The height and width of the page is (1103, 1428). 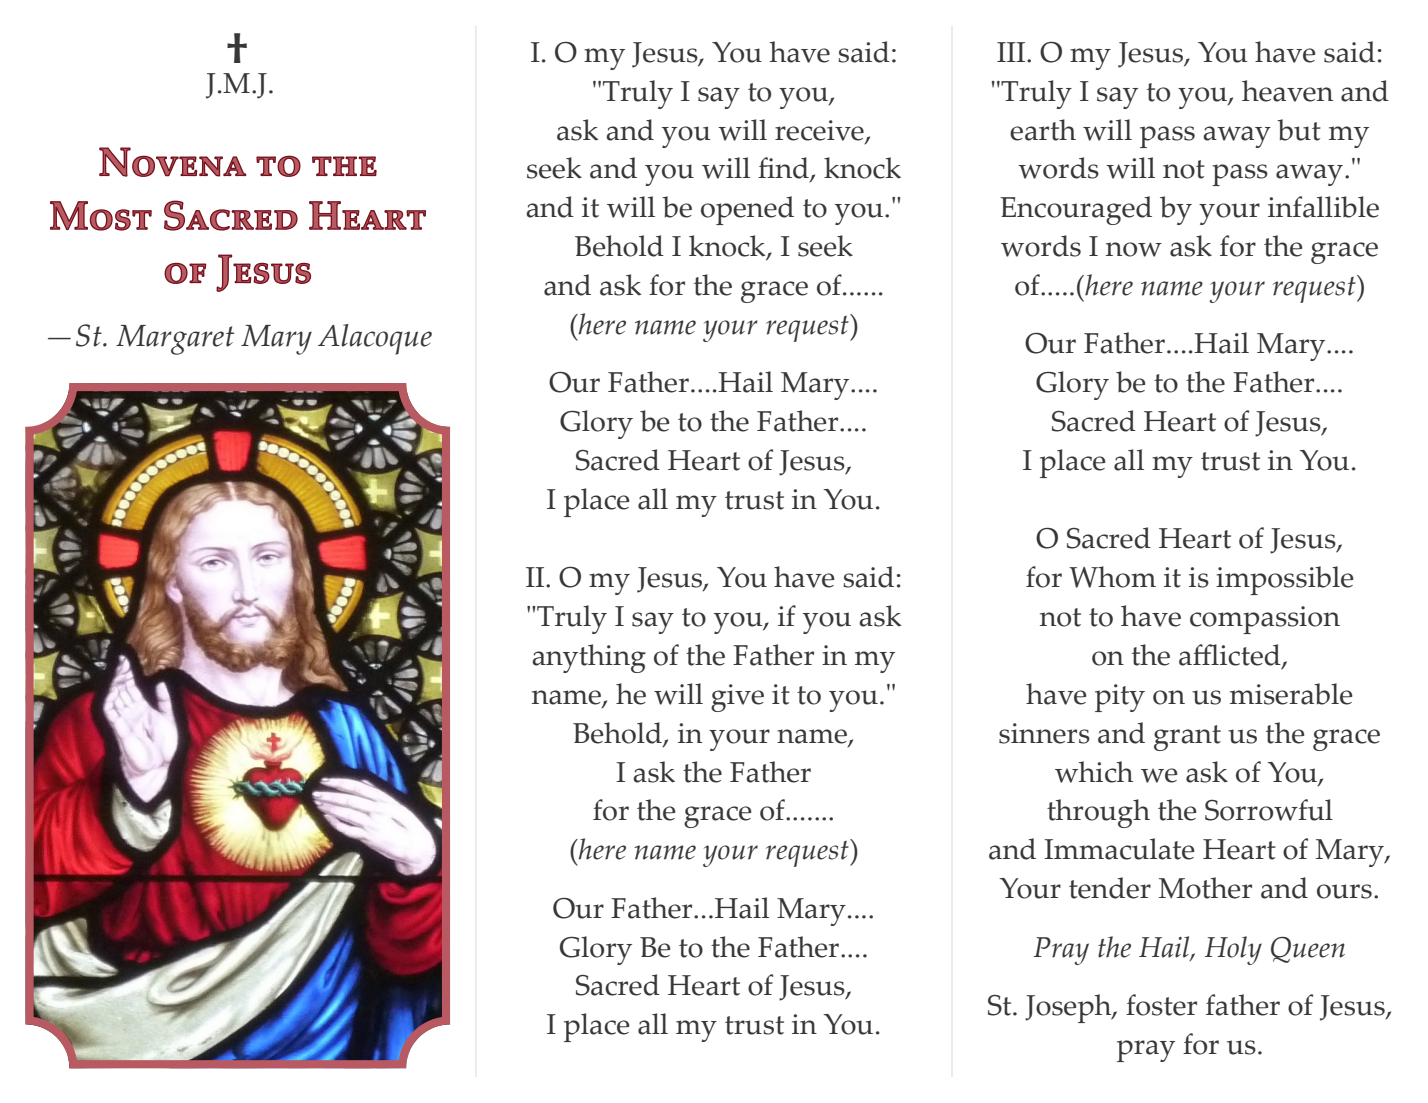 What do you see at coordinates (820, 131) in the page?
I see `receive` at bounding box center [820, 131].
